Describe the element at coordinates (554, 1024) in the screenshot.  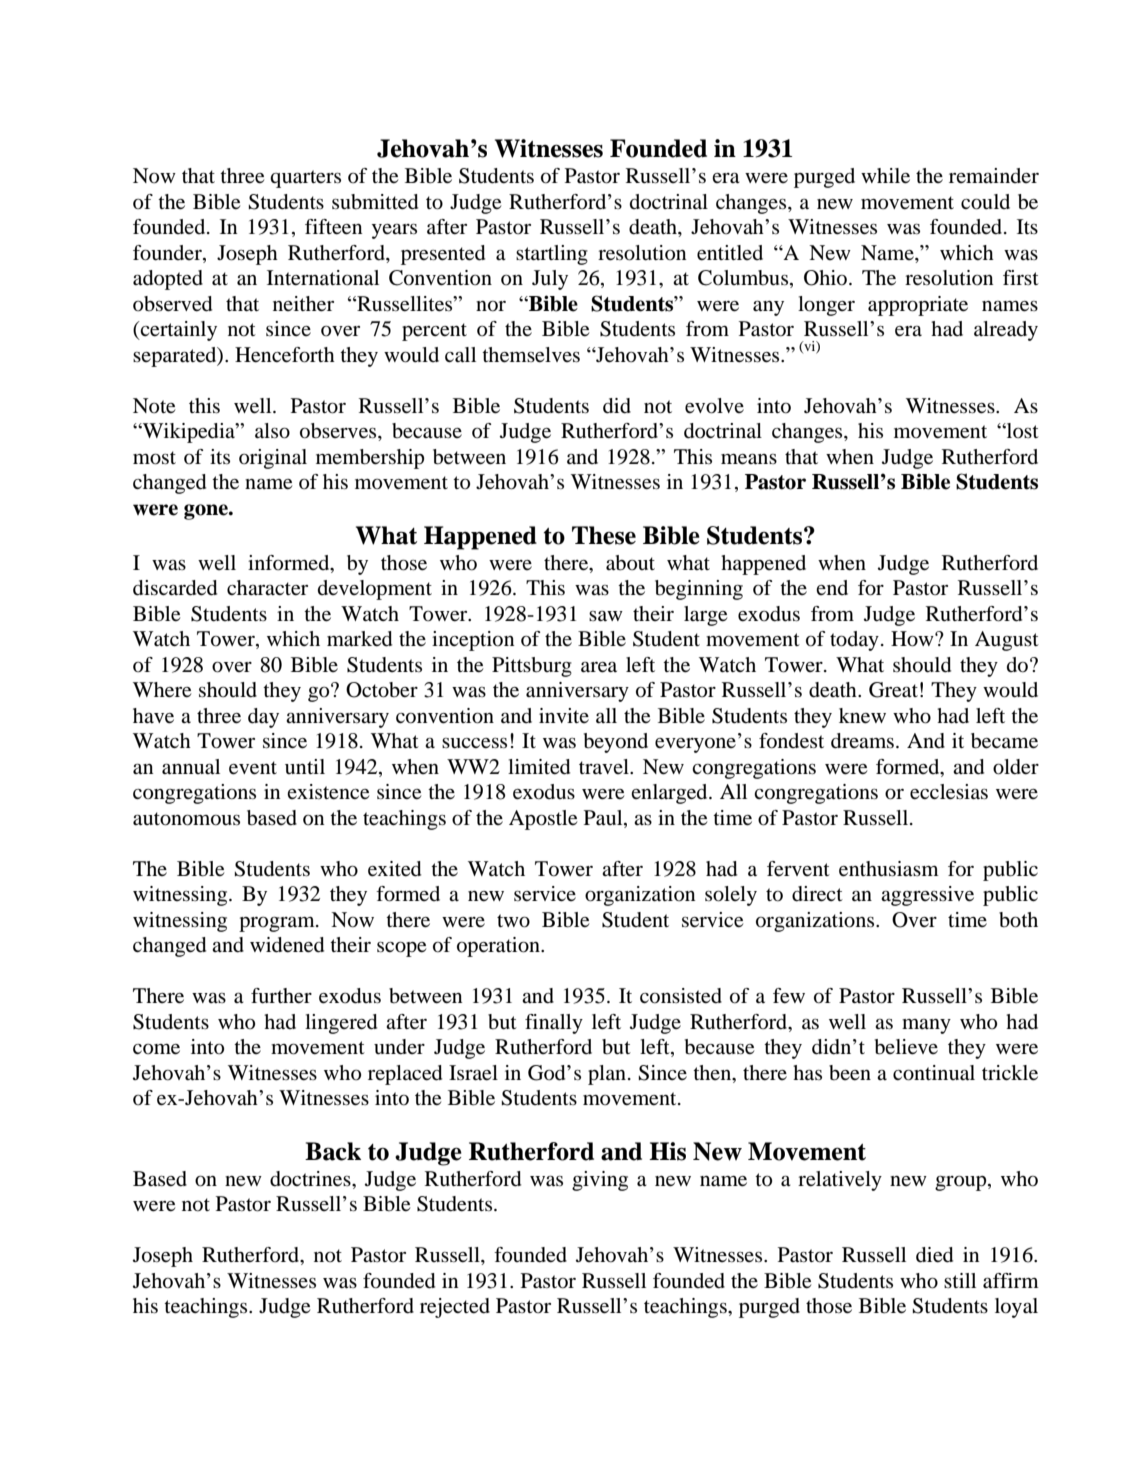
I see `finally` at that location.
